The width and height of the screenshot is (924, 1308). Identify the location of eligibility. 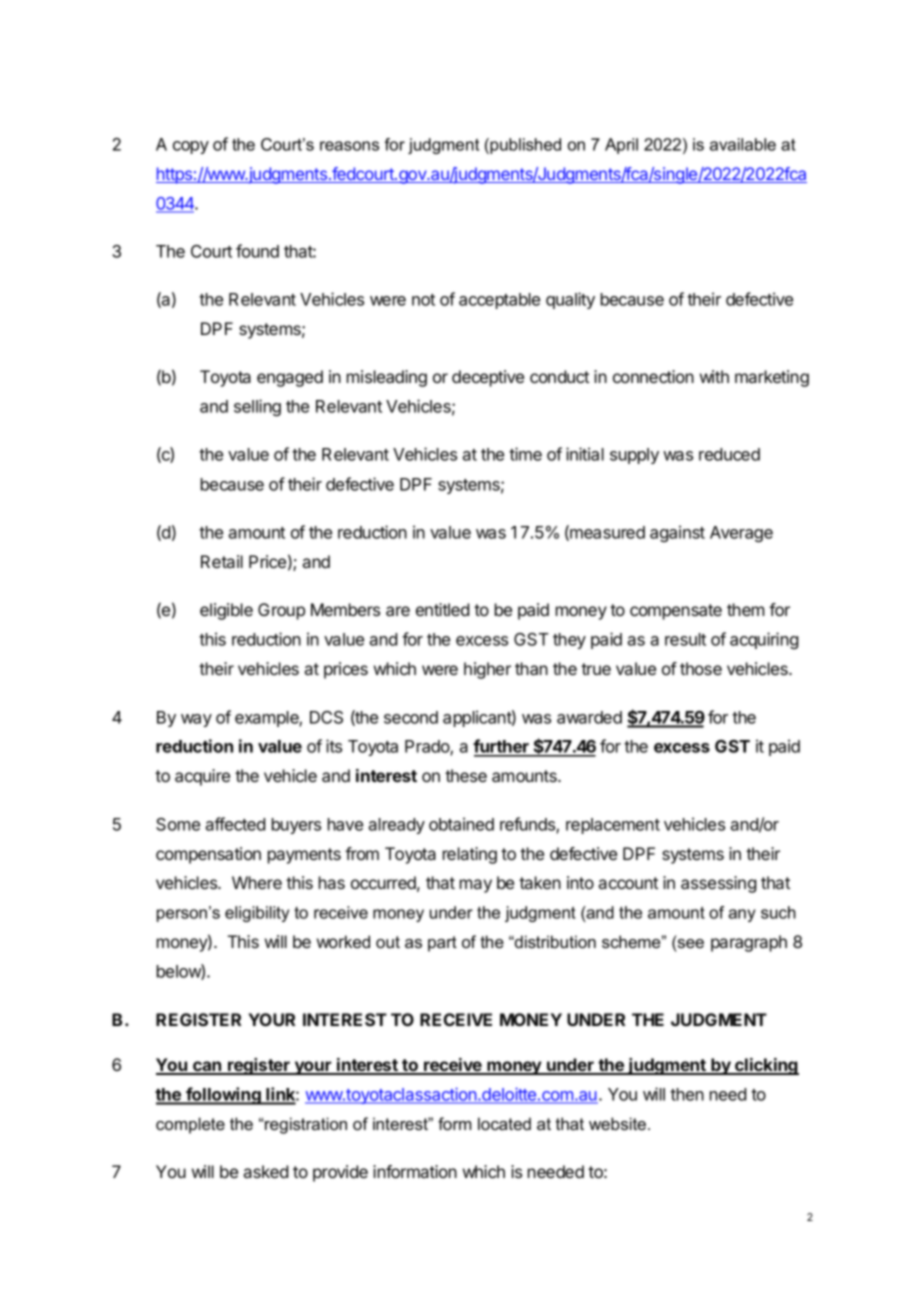
(257, 914).
